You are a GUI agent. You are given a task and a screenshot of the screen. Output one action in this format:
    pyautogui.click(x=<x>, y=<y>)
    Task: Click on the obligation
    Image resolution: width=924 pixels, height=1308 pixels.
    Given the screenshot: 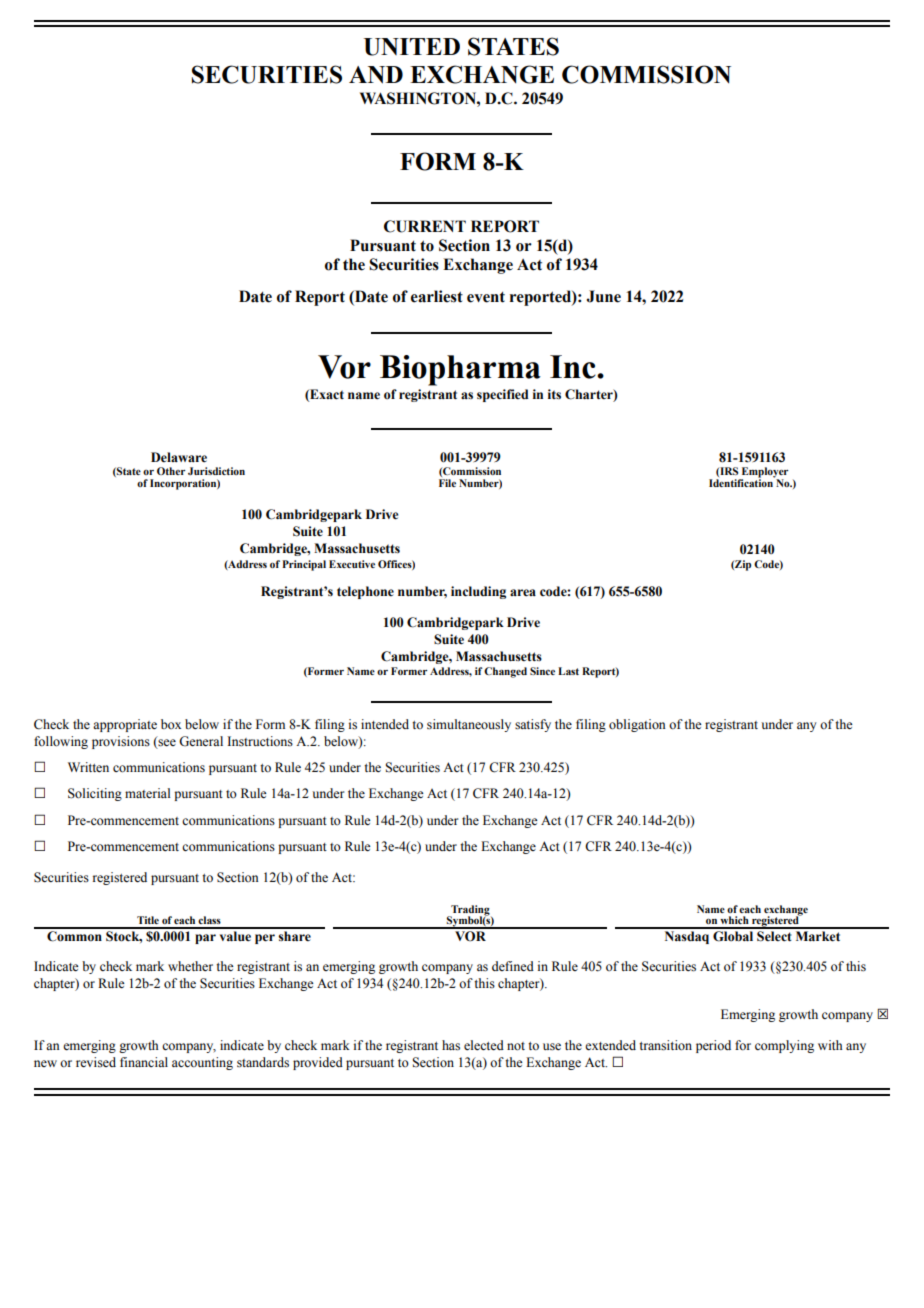 What is the action you would take?
    pyautogui.click(x=637, y=725)
